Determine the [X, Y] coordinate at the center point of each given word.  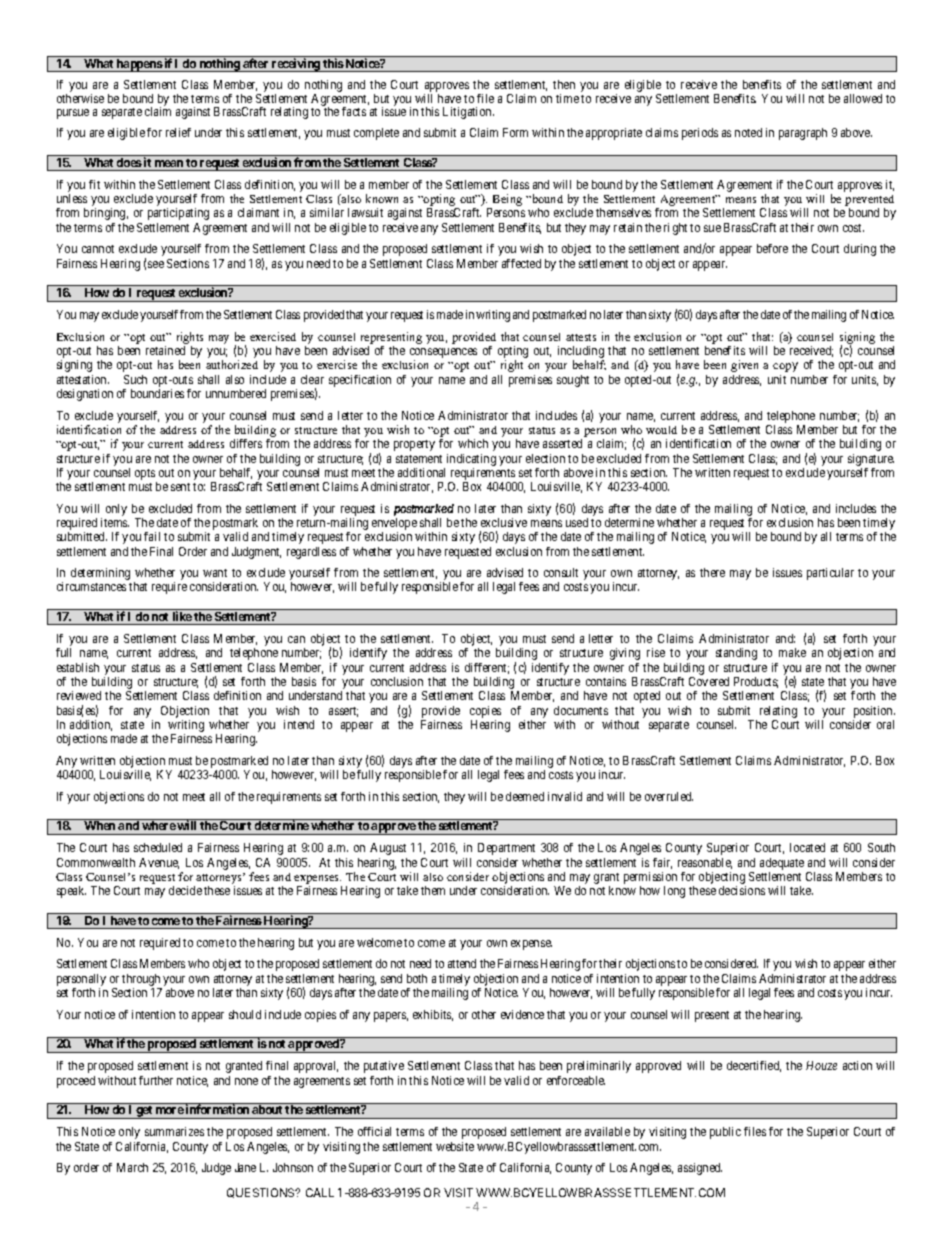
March [132, 1167]
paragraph [803, 134]
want [215, 573]
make [792, 652]
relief [178, 132]
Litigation [468, 113]
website [455, 1146]
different [487, 668]
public [725, 1133]
